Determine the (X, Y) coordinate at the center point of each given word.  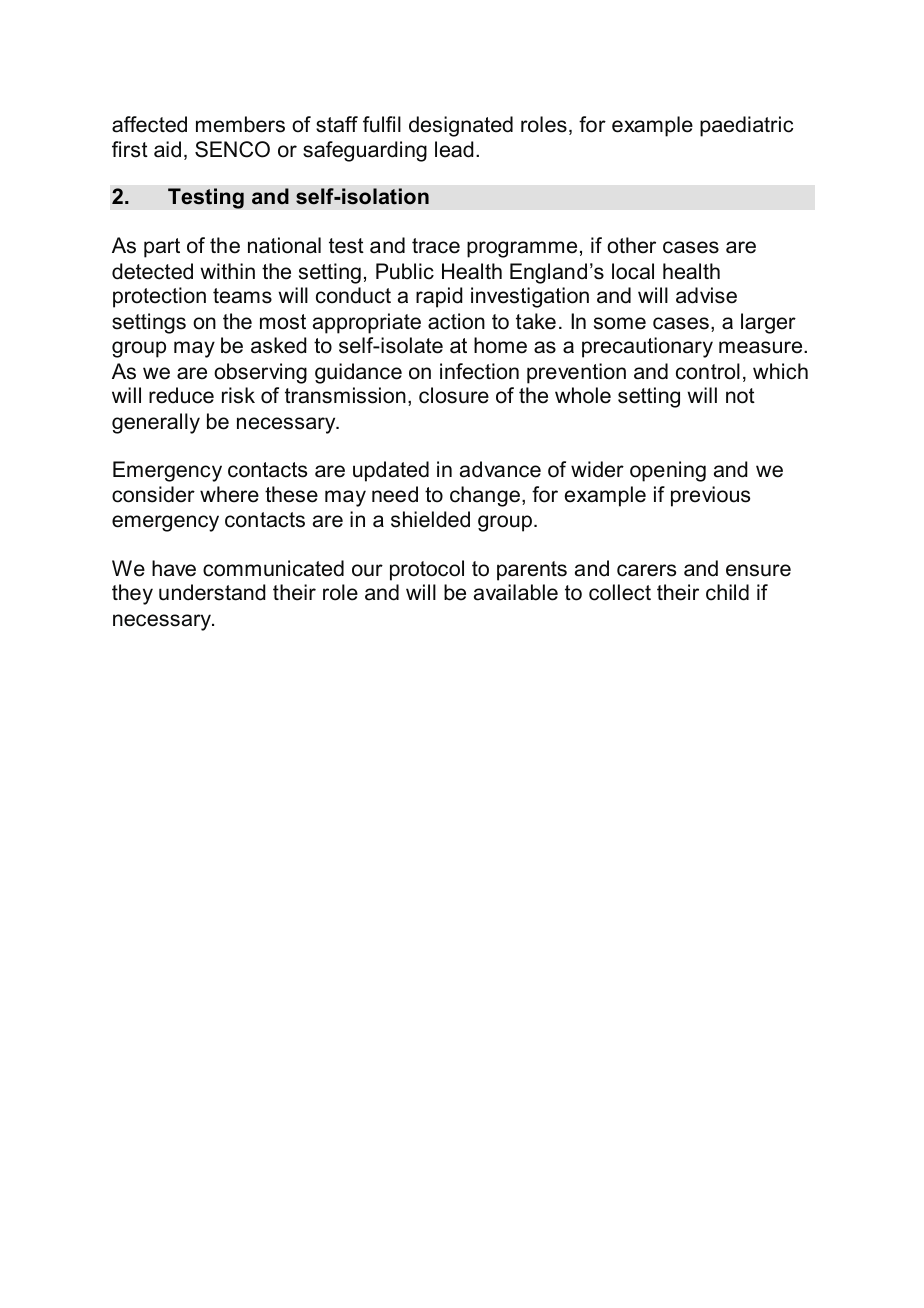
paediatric (746, 126)
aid (167, 149)
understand (212, 592)
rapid (439, 297)
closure (454, 395)
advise (706, 295)
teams (242, 296)
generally (156, 423)
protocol (427, 570)
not (740, 396)
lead (454, 149)
